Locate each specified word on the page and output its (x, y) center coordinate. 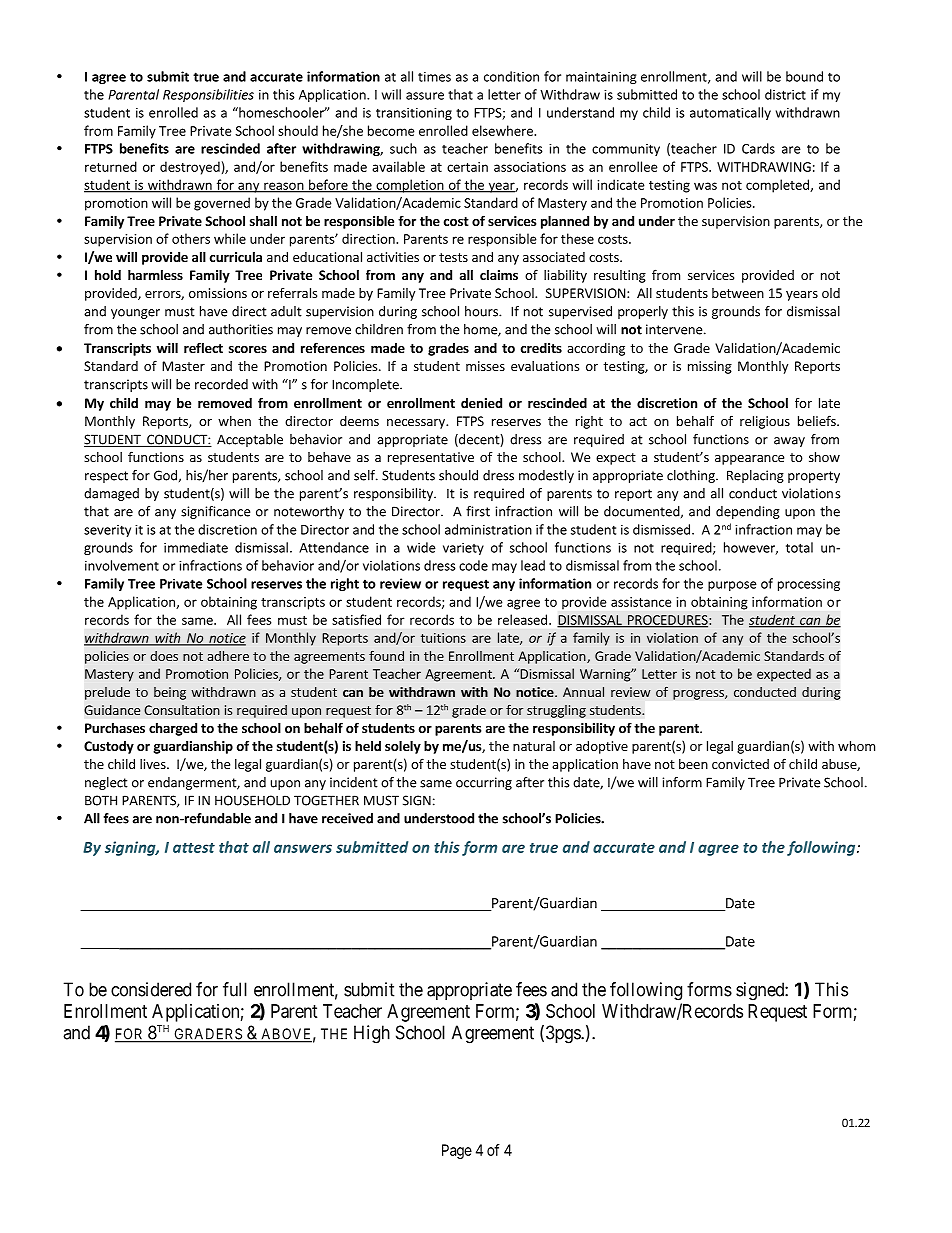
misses (485, 366)
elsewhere (503, 130)
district (785, 94)
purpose (732, 586)
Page (457, 1151)
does (164, 656)
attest (194, 848)
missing (710, 367)
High (372, 1034)
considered (151, 989)
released (522, 619)
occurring (484, 783)
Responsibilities (208, 95)
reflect (203, 347)
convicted (740, 764)
